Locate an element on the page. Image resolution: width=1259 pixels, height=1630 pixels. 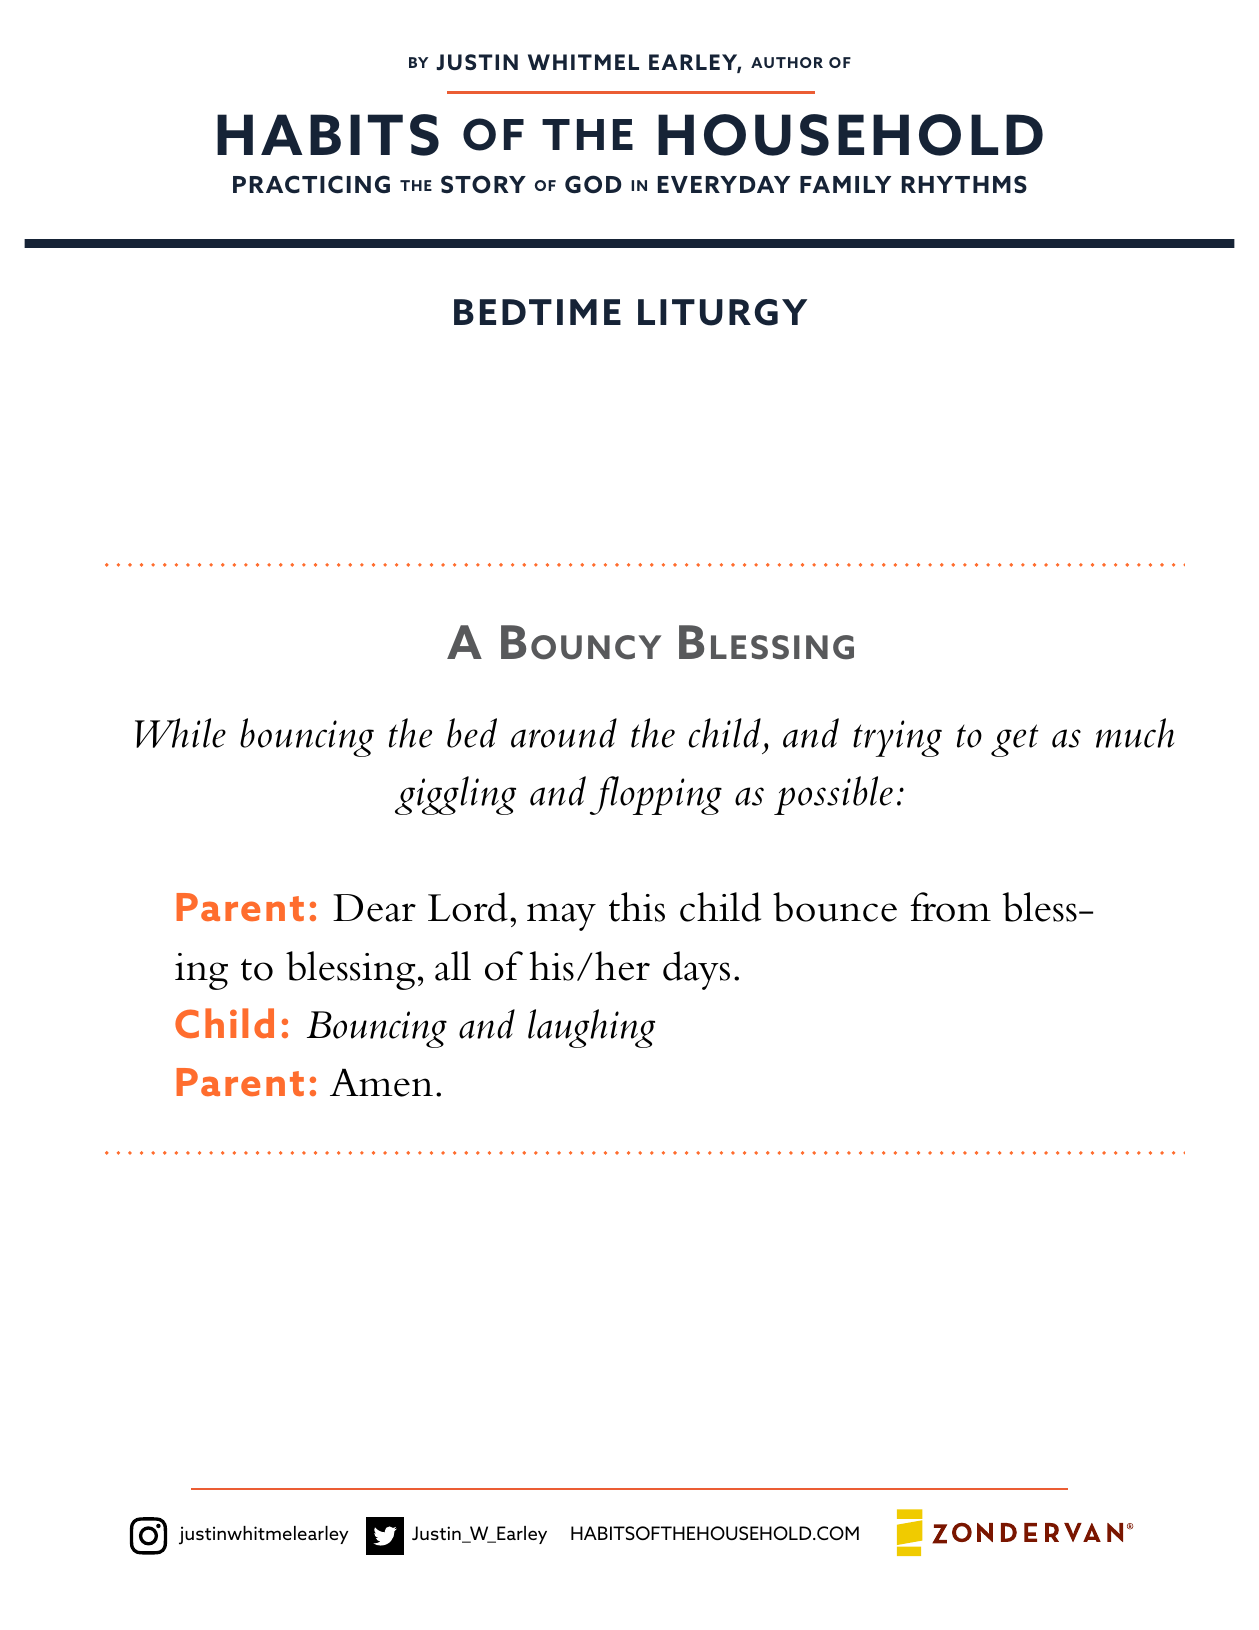
giggling is located at coordinates (455, 795).
